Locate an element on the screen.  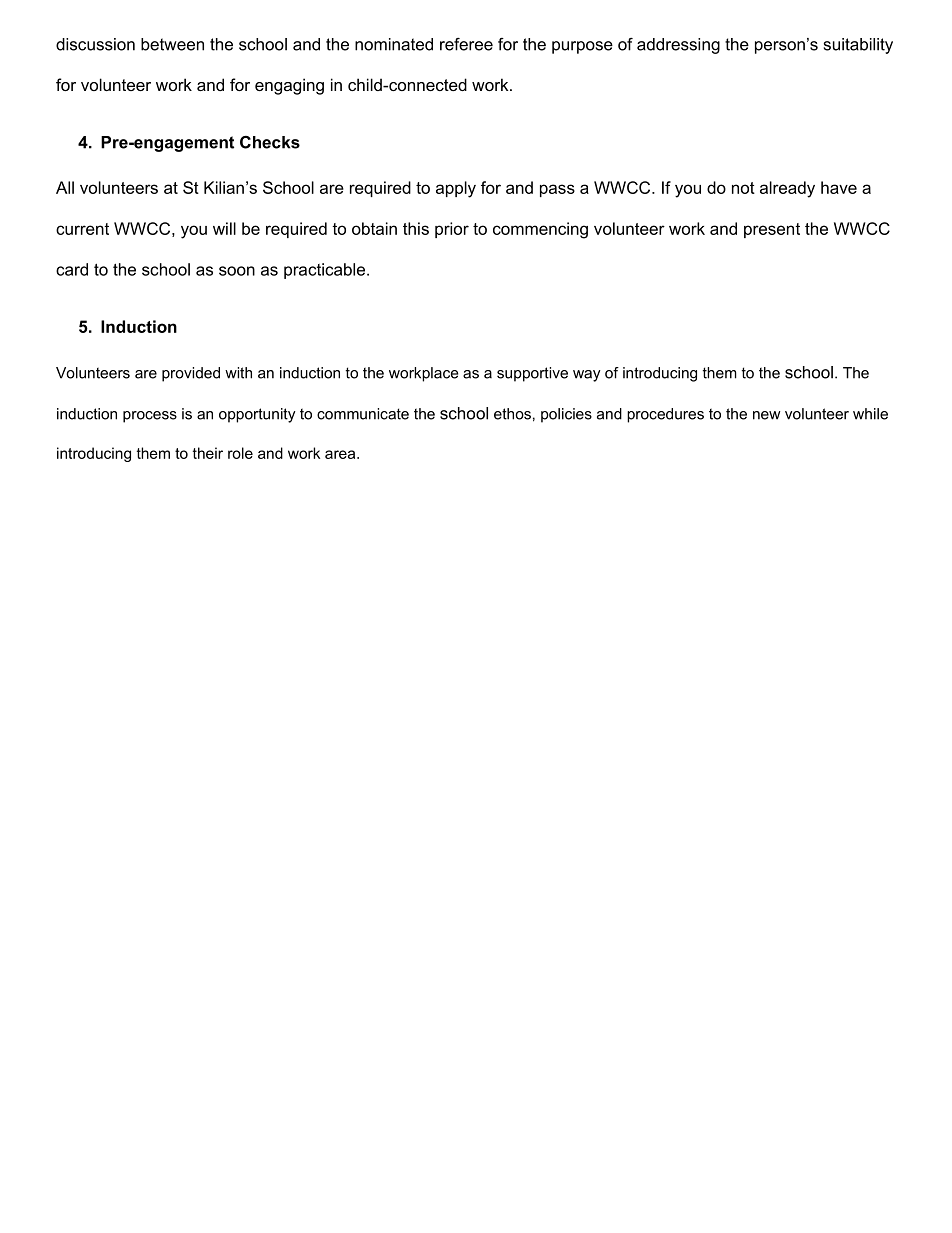
their is located at coordinates (208, 453).
